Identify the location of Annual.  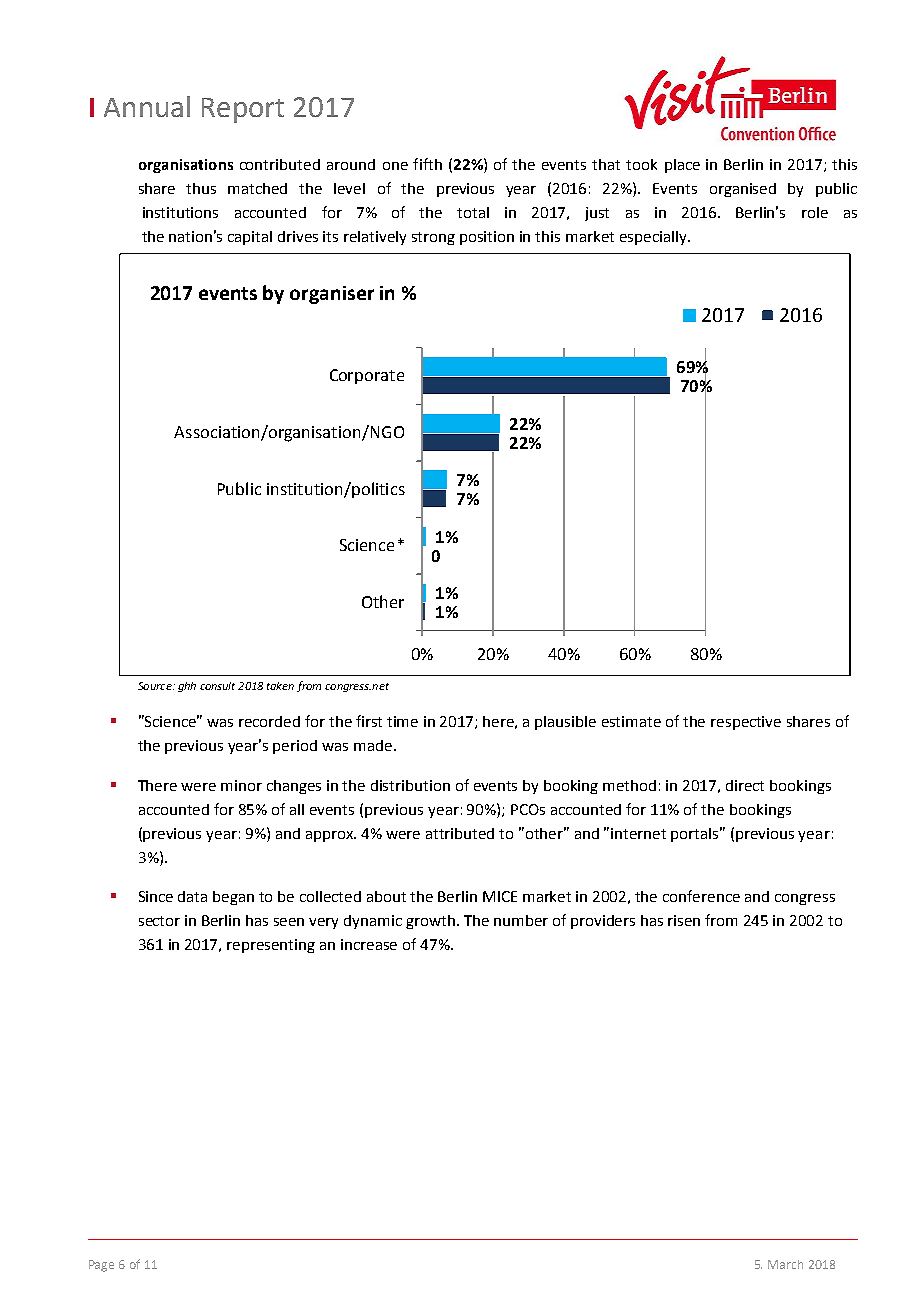
(147, 106).
